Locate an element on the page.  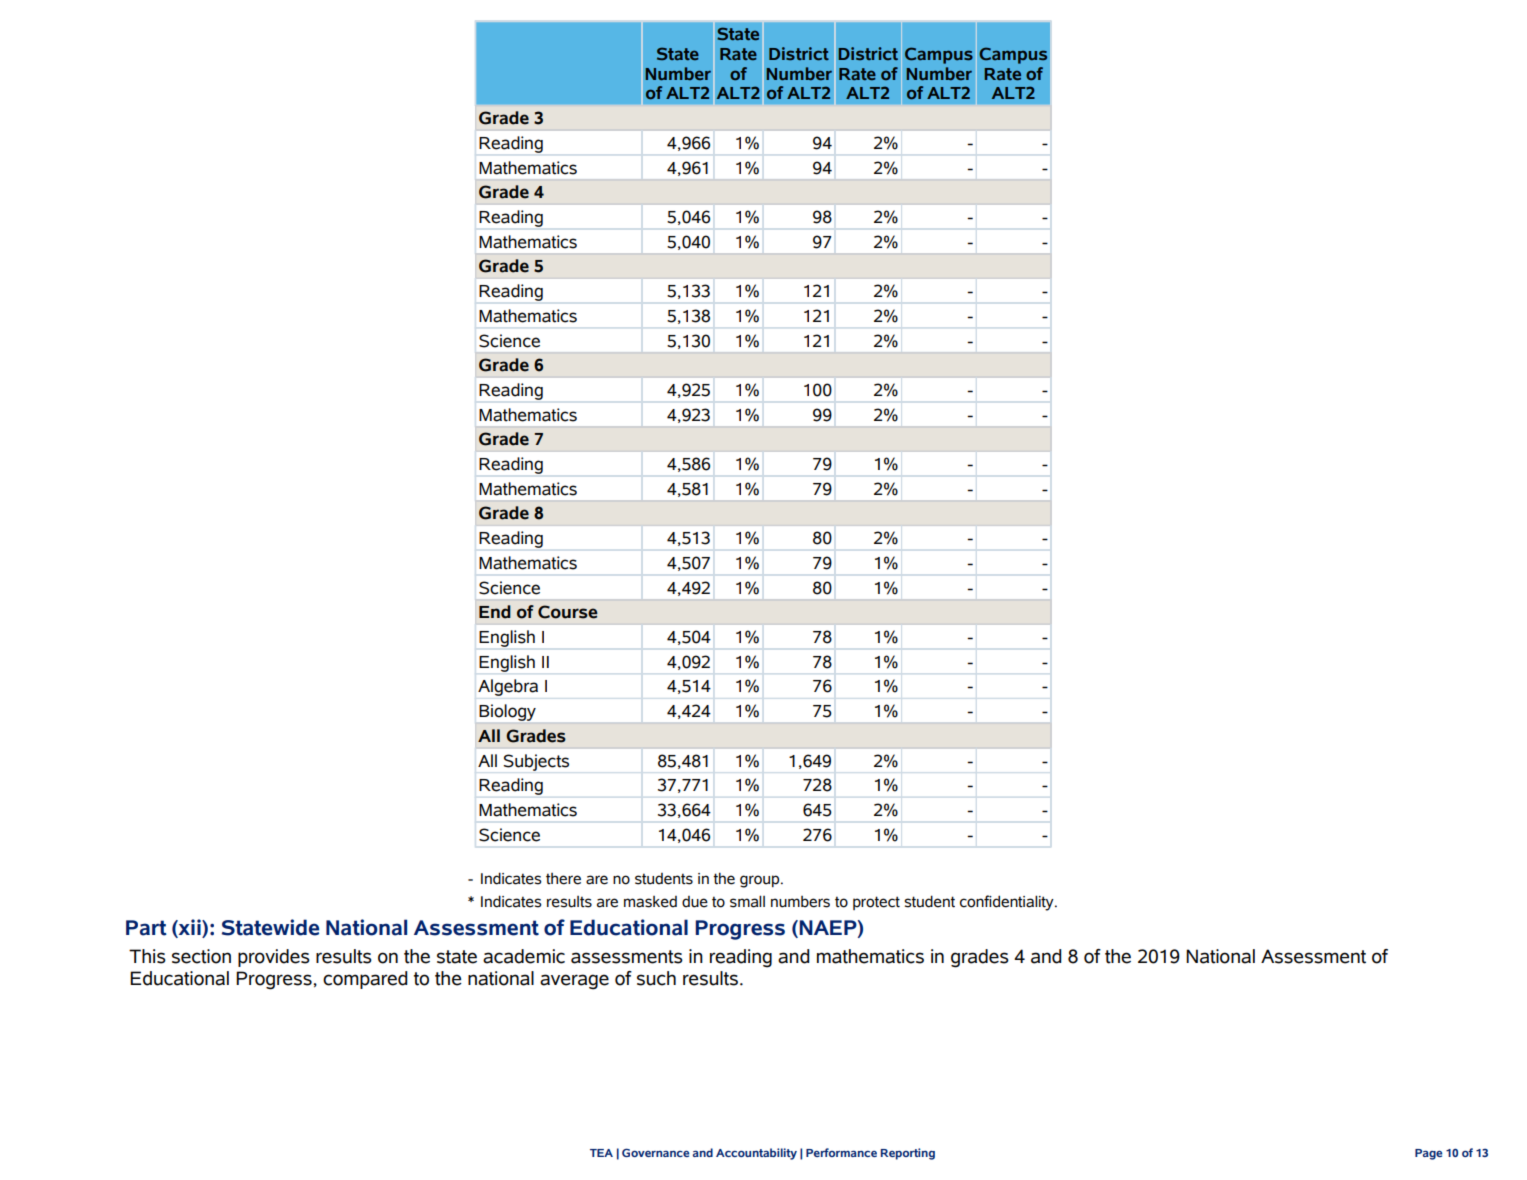
protect is located at coordinates (876, 903).
